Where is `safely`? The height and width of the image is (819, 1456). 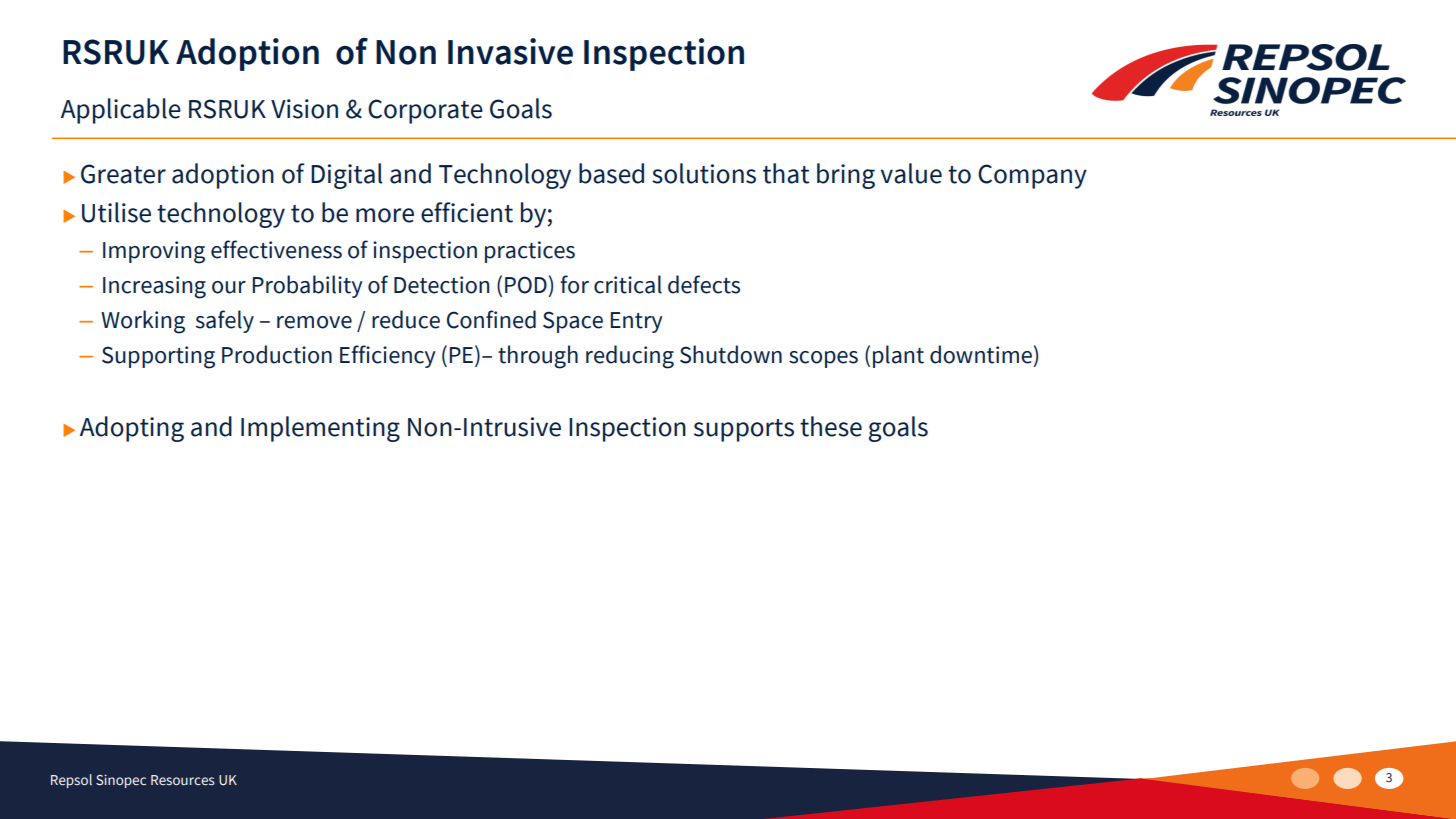 safely is located at coordinates (225, 321).
